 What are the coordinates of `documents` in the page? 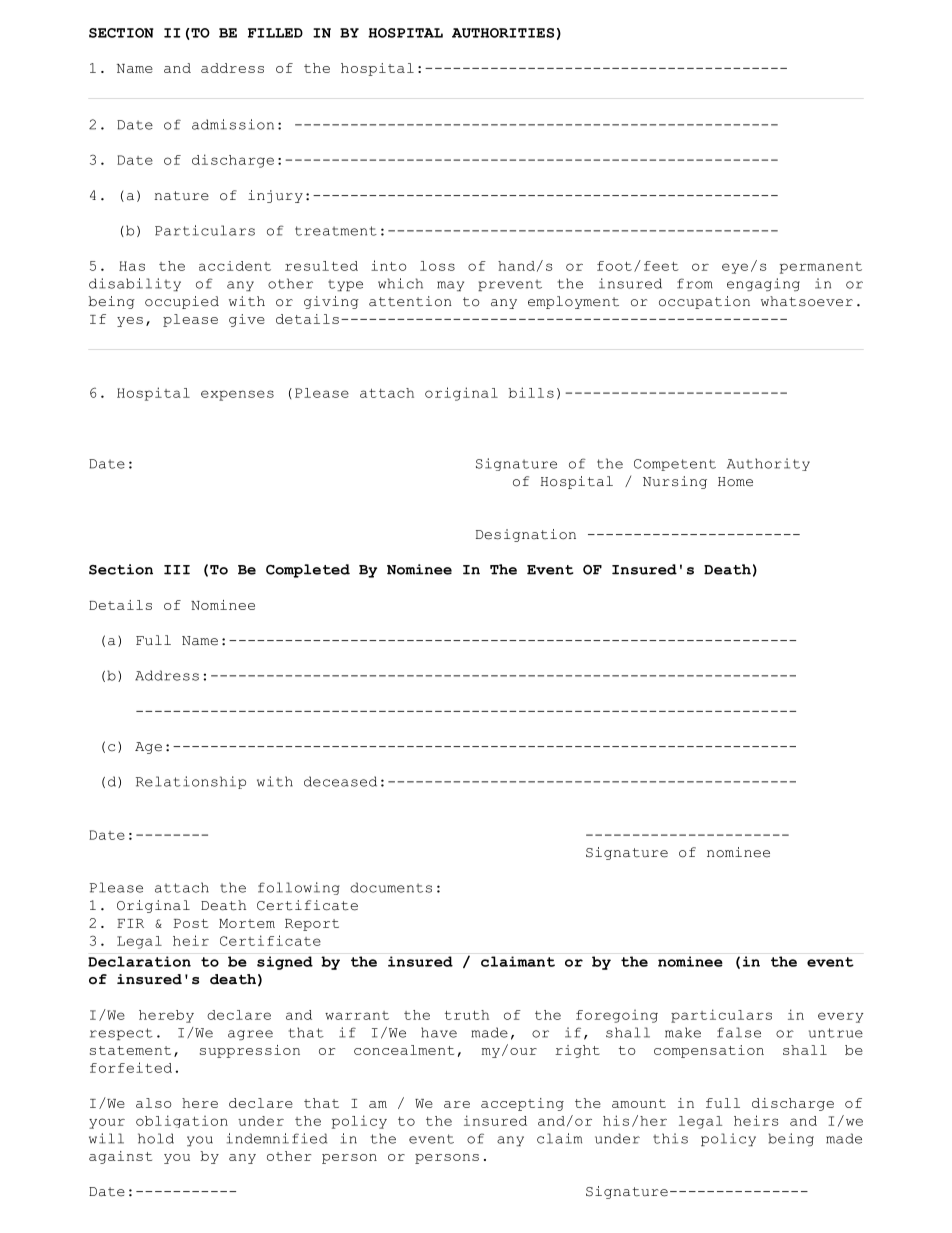 It's located at (391, 887).
